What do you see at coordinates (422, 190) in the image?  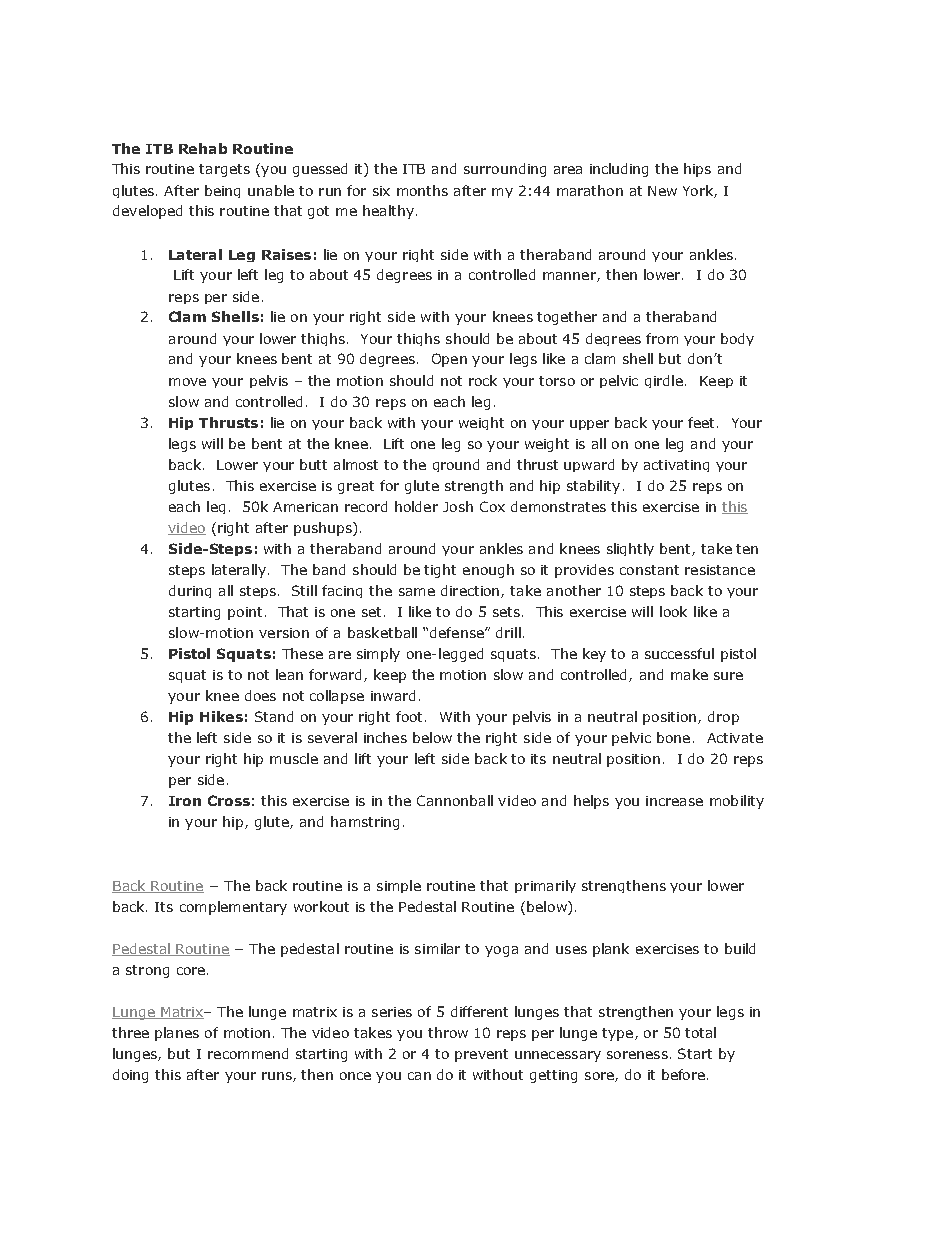 I see `months` at bounding box center [422, 190].
